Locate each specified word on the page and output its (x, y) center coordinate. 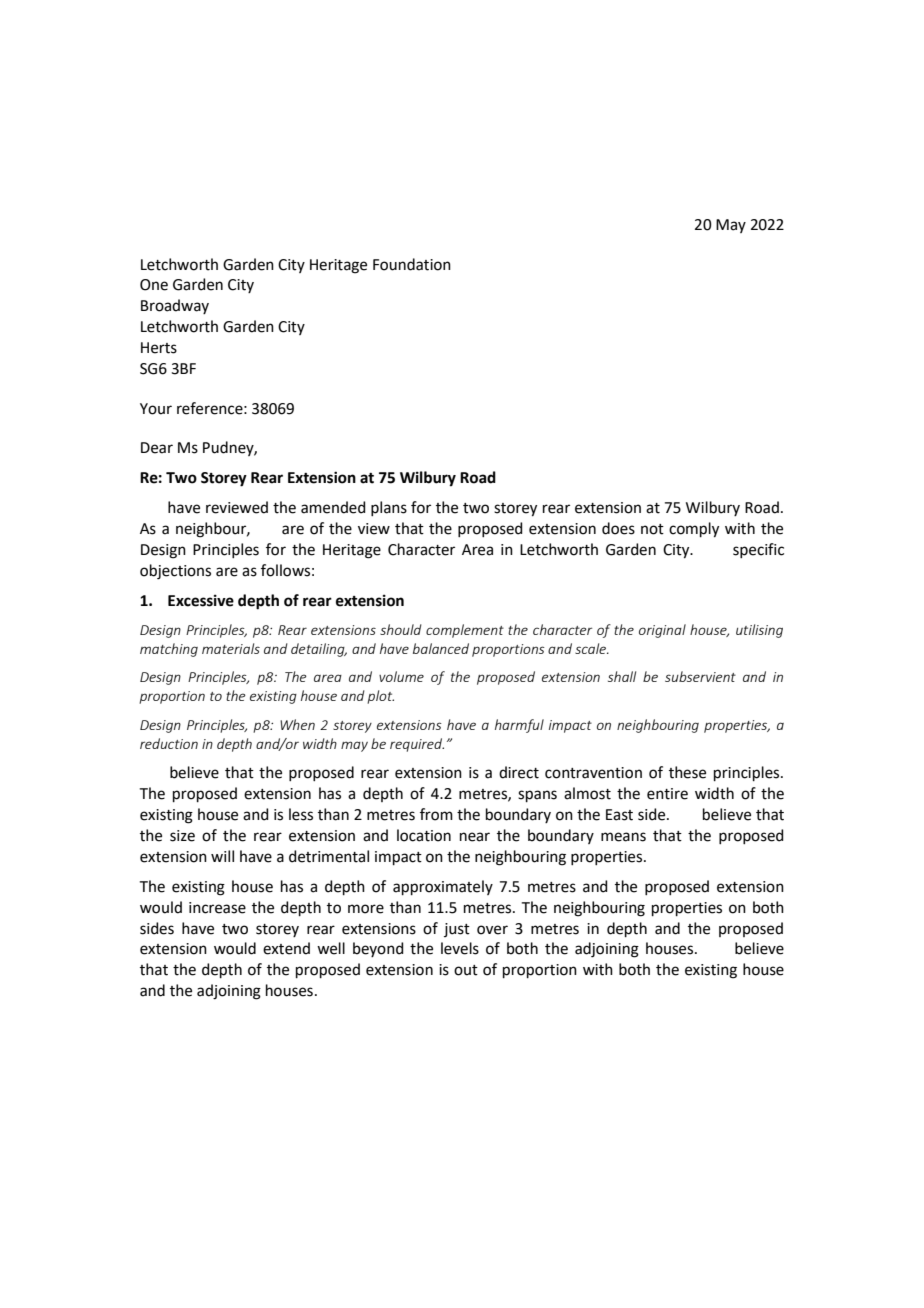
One (154, 285)
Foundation (412, 264)
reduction (169, 743)
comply (694, 530)
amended (333, 507)
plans (389, 508)
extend (286, 948)
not (652, 529)
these (687, 772)
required (417, 745)
